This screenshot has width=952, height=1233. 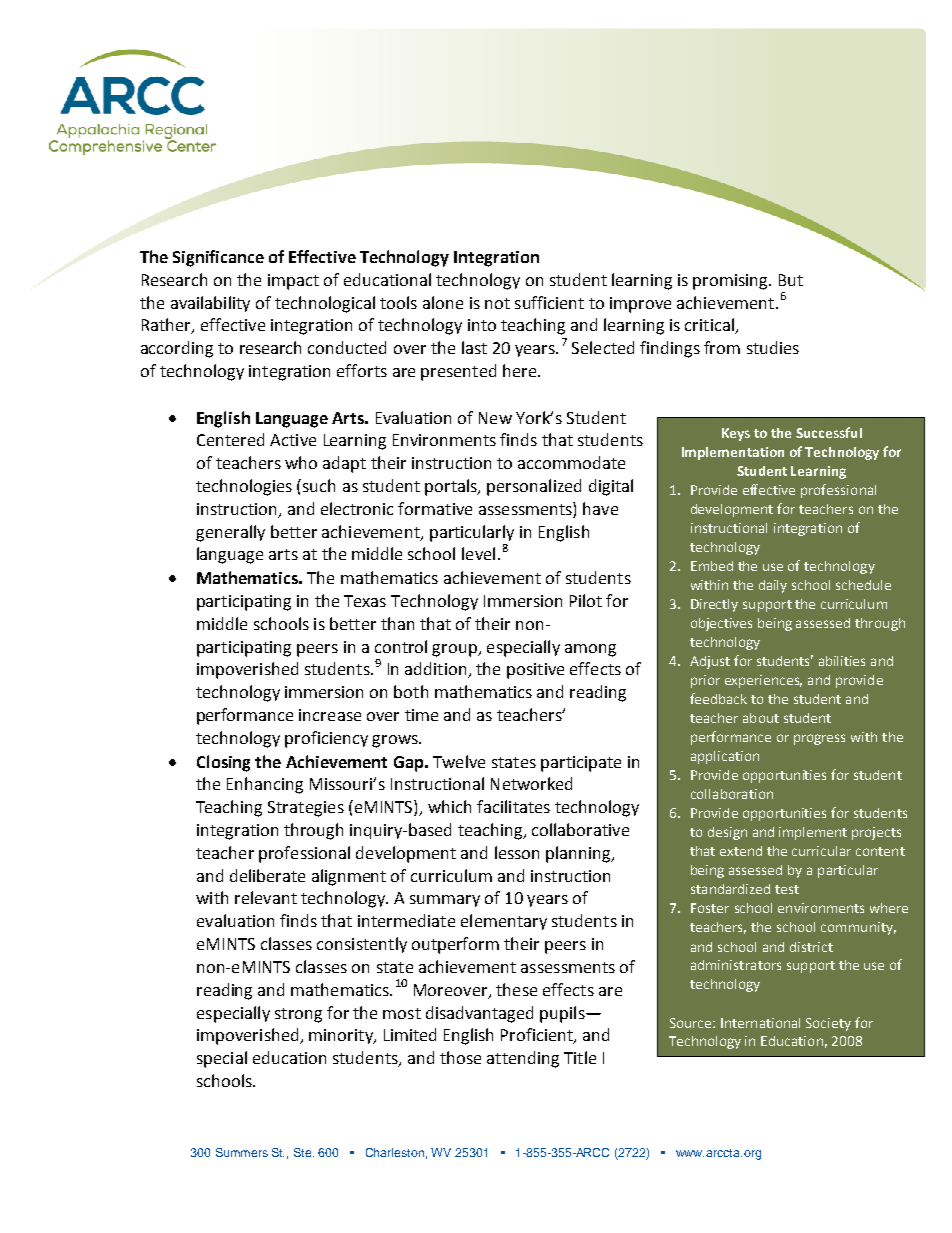 What do you see at coordinates (293, 282) in the screenshot?
I see `impact` at bounding box center [293, 282].
